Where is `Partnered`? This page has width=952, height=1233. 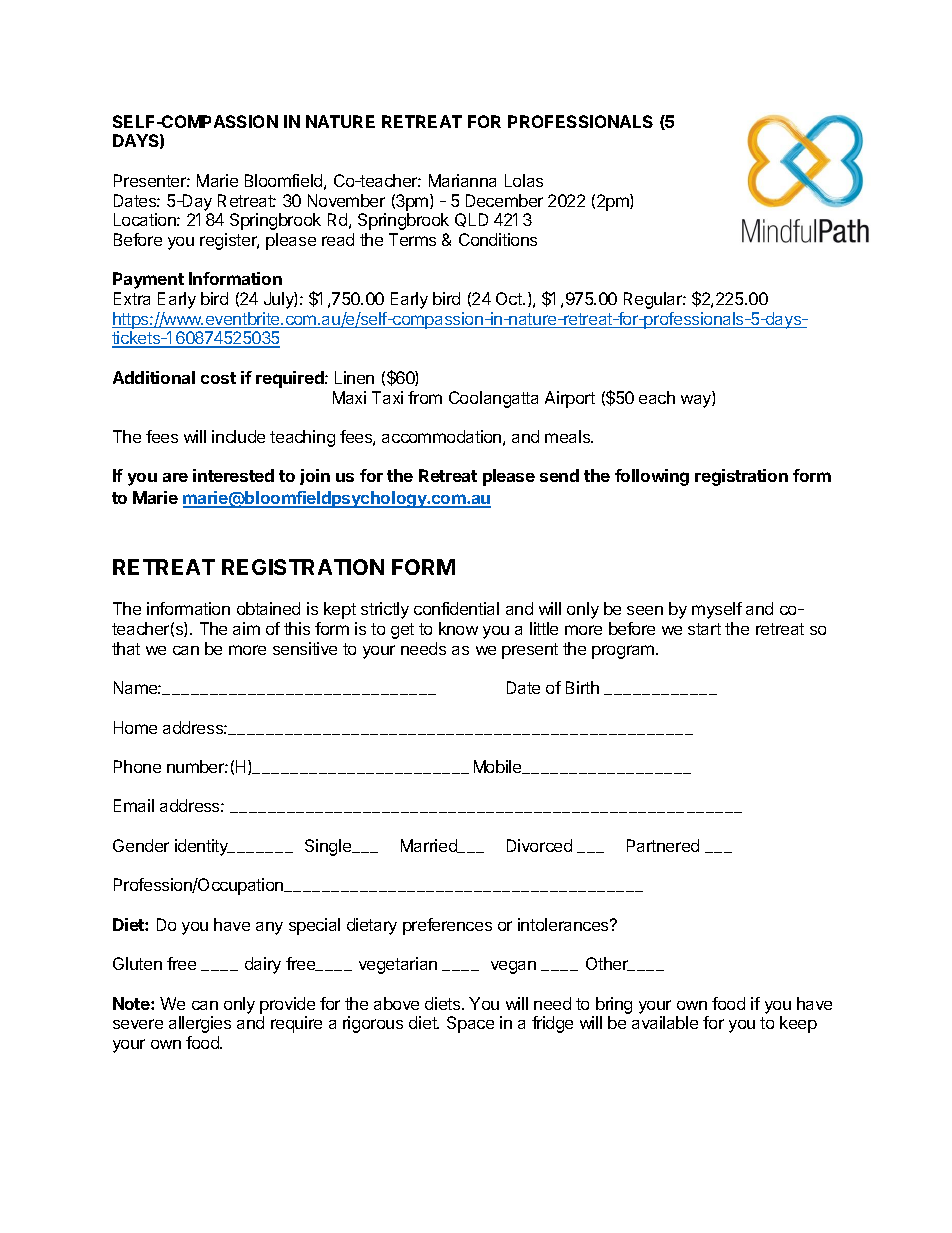
Partnered is located at coordinates (663, 845).
